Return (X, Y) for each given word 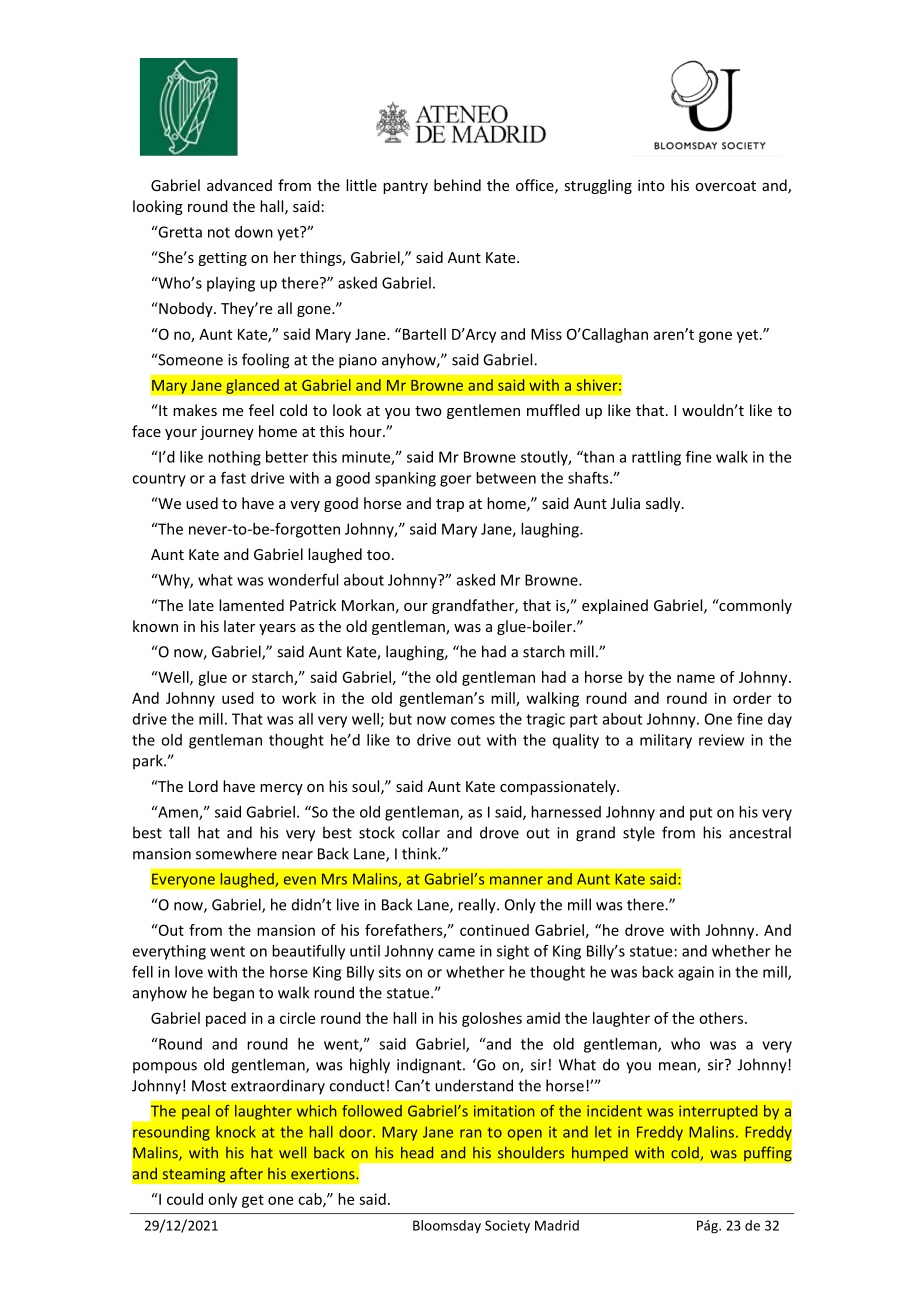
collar (421, 832)
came (456, 952)
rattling (656, 458)
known (155, 626)
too (378, 555)
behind (457, 185)
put (701, 814)
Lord (203, 786)
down (254, 232)
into (651, 185)
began (233, 994)
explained (615, 606)
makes (195, 410)
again (696, 973)
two (428, 411)
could (185, 1199)
